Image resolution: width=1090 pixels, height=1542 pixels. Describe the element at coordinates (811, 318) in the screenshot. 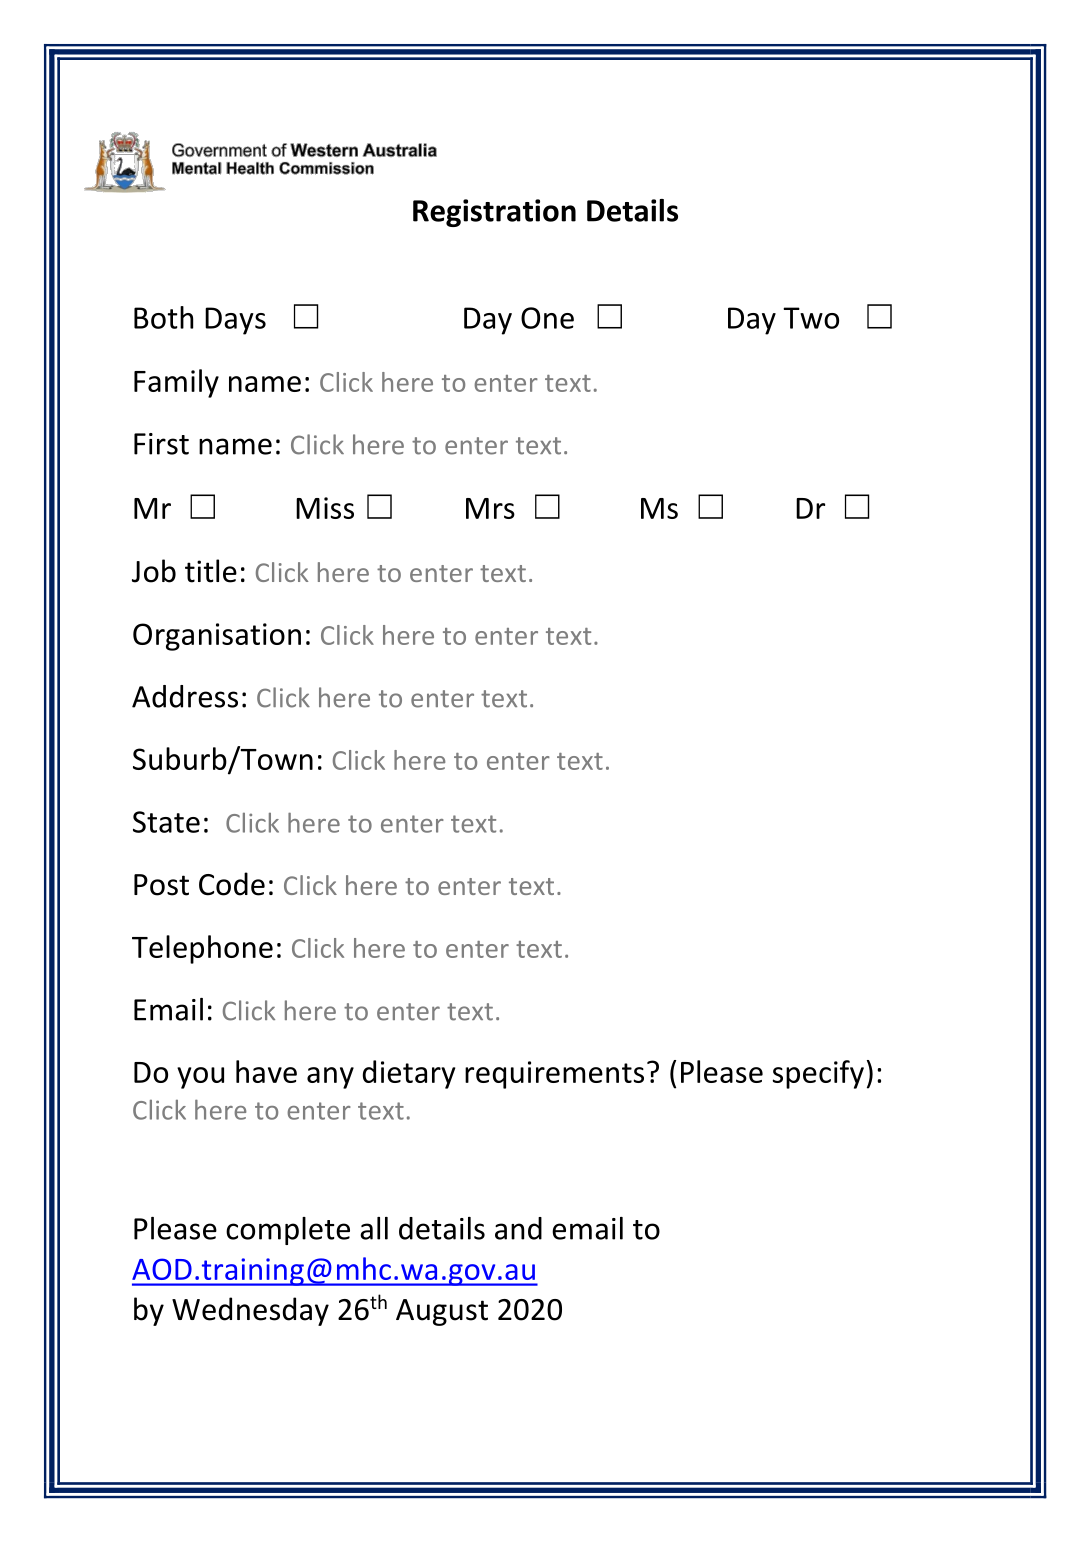

I see `Two` at that location.
